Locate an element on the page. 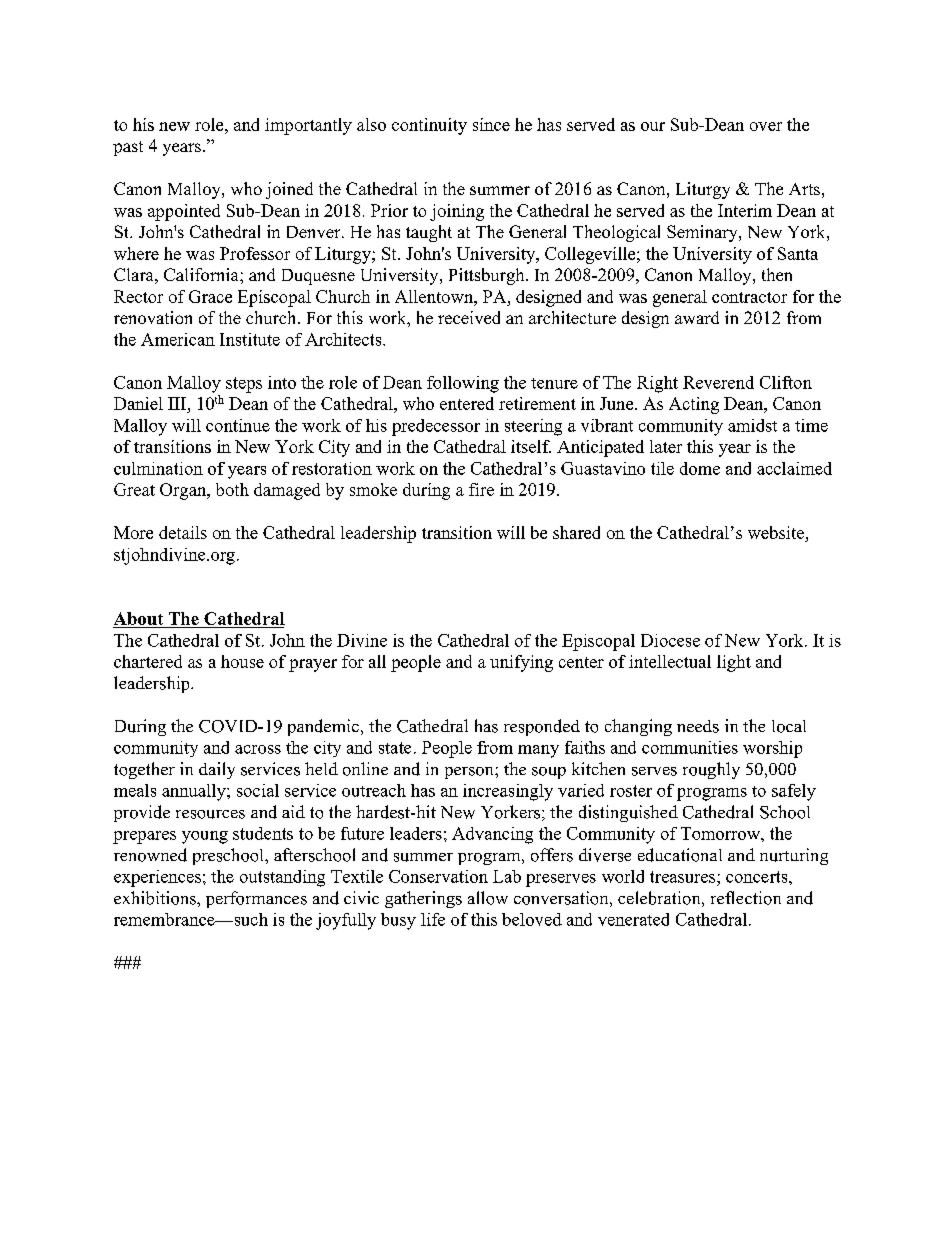 The width and height of the page is (952, 1233). past is located at coordinates (128, 148).
